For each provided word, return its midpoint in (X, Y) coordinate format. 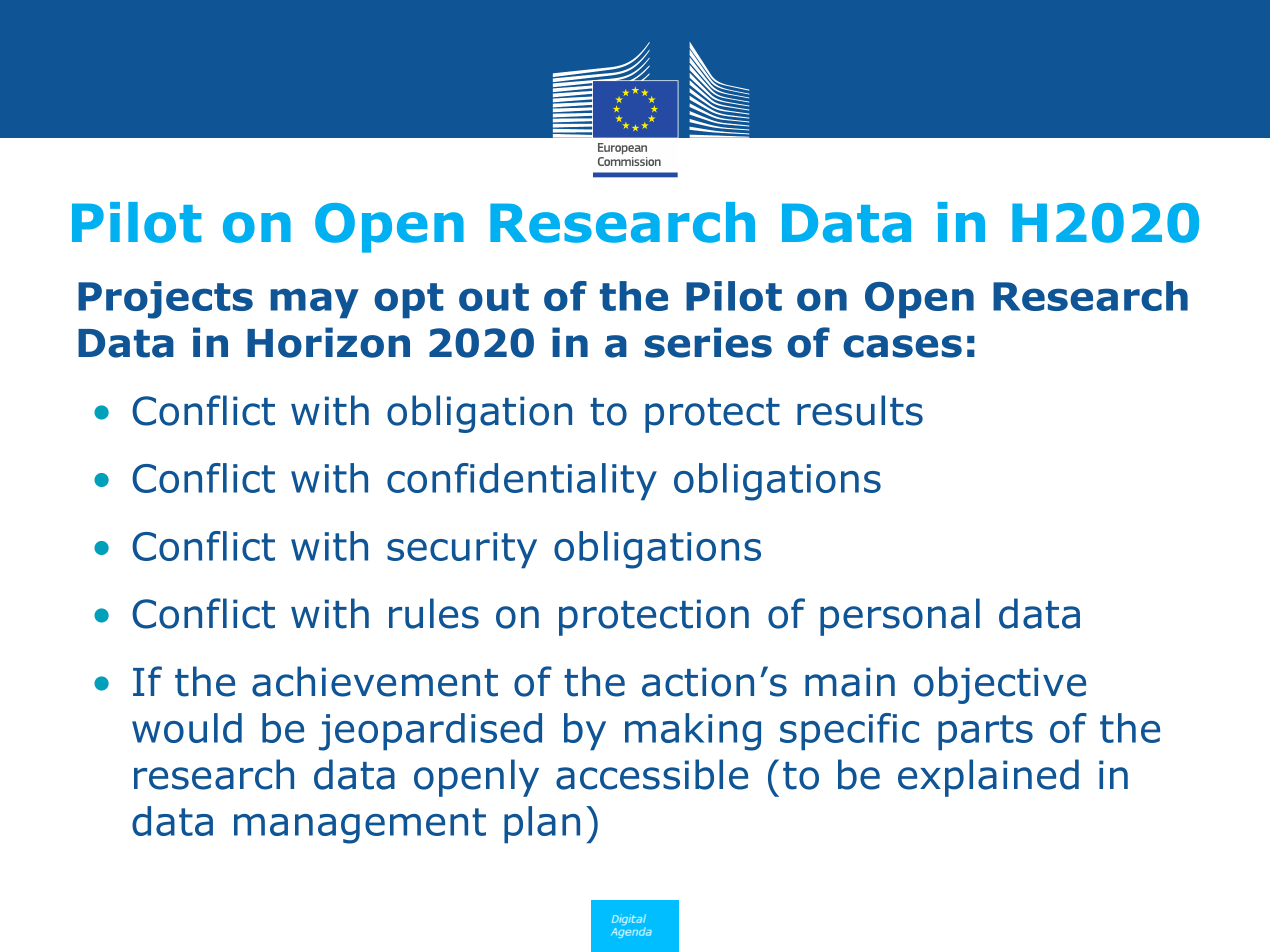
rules (434, 613)
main (850, 682)
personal (900, 617)
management (360, 826)
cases (902, 346)
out (494, 297)
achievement (375, 681)
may (314, 303)
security (462, 550)
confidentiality (522, 482)
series (708, 342)
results (860, 410)
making (693, 732)
